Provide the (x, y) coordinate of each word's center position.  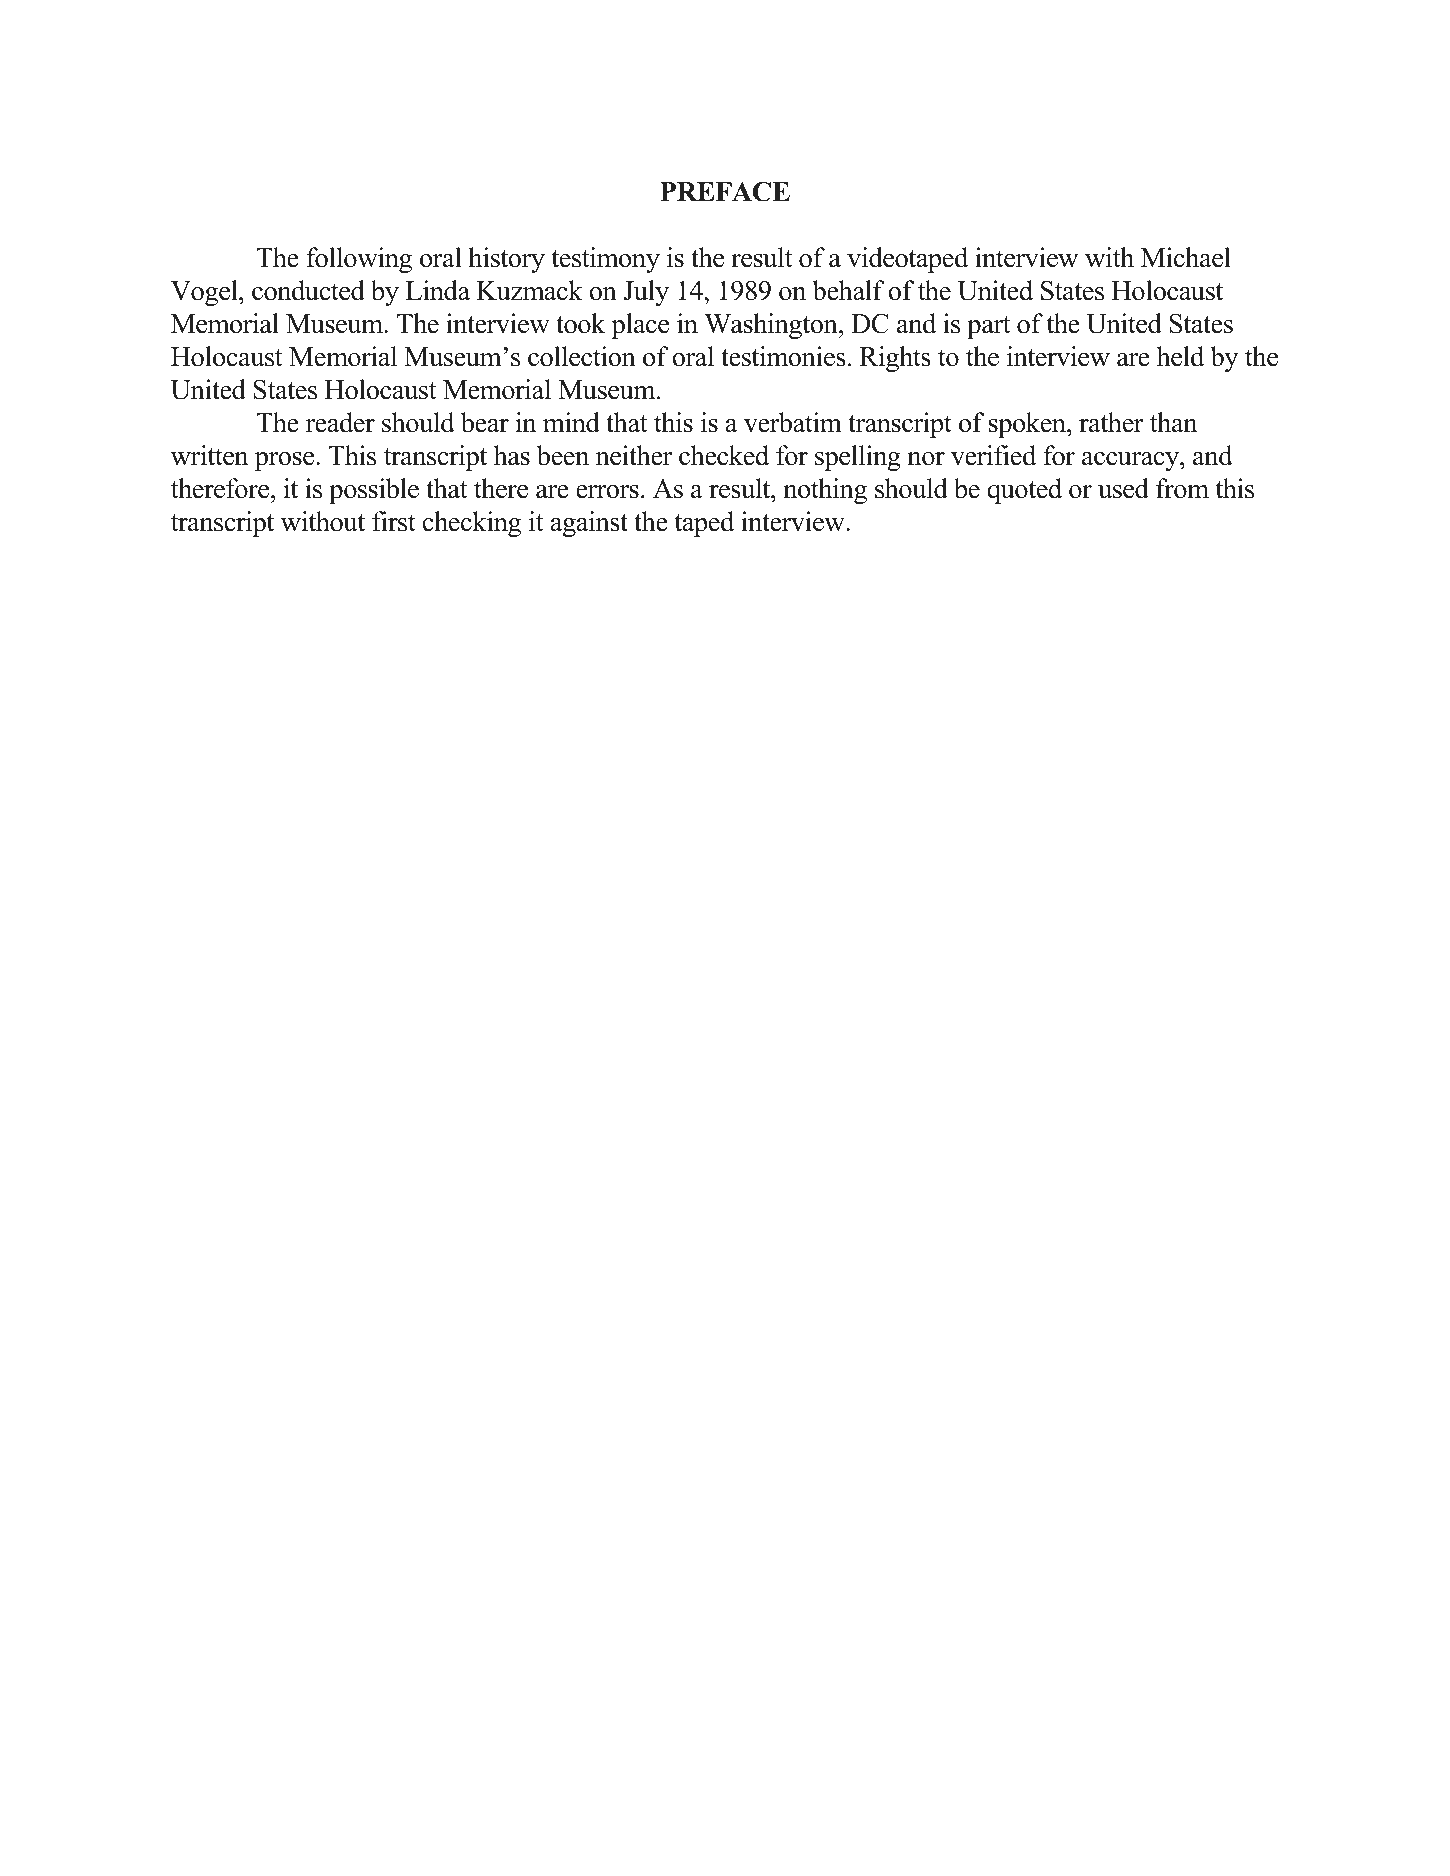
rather (1111, 422)
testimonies (783, 356)
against (589, 524)
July (646, 293)
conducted (308, 290)
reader (340, 422)
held (1180, 356)
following (359, 260)
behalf (849, 290)
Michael (1186, 257)
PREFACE (725, 191)
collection (582, 356)
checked (724, 455)
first (394, 521)
